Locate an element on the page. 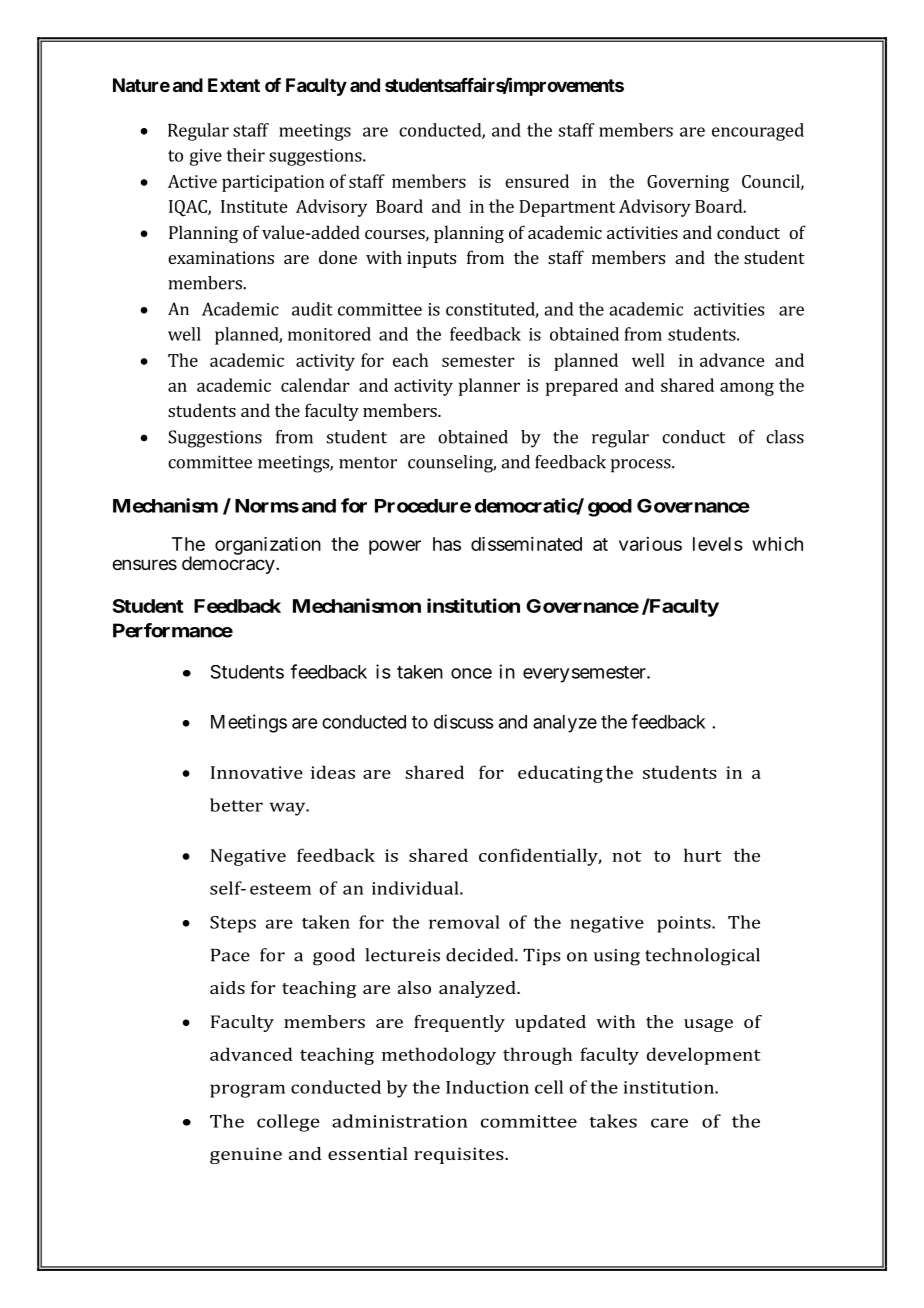  among is located at coordinates (747, 389).
